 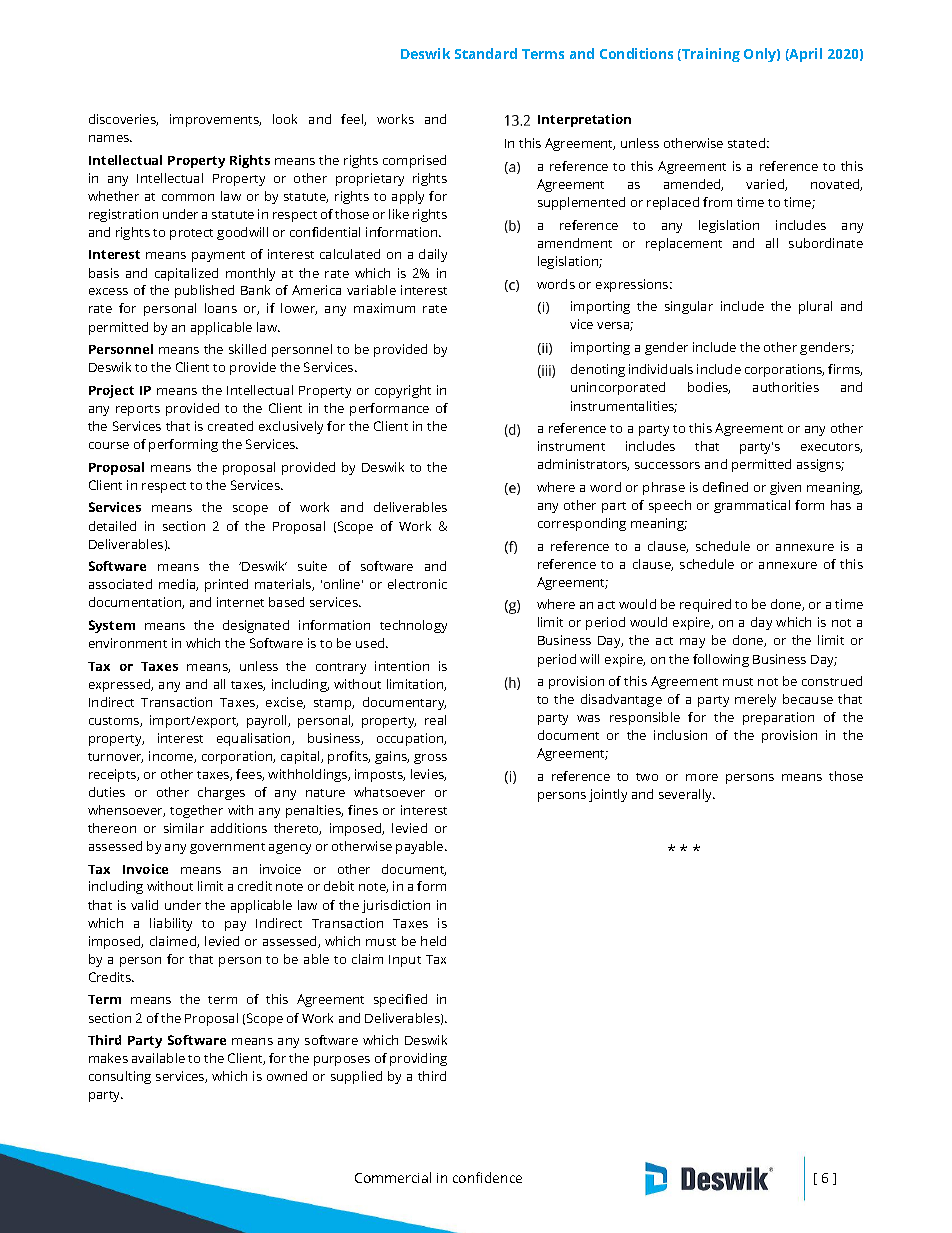 I want to click on consulting, so click(x=120, y=1077).
